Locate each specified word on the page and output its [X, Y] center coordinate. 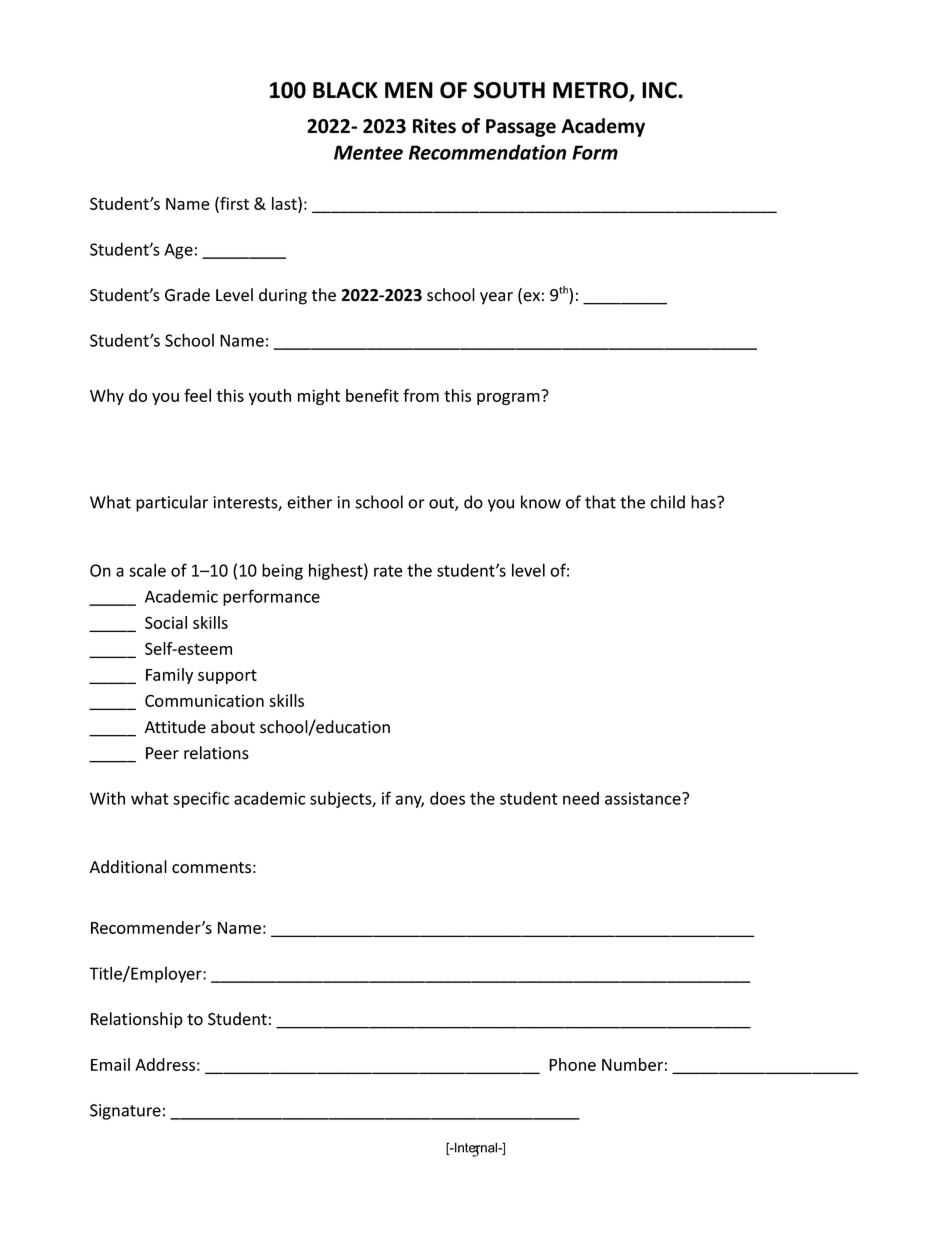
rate [388, 571]
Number [632, 1064]
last [285, 205]
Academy [603, 127]
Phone [572, 1064]
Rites [434, 126]
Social [166, 622]
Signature [125, 1112]
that [600, 502]
